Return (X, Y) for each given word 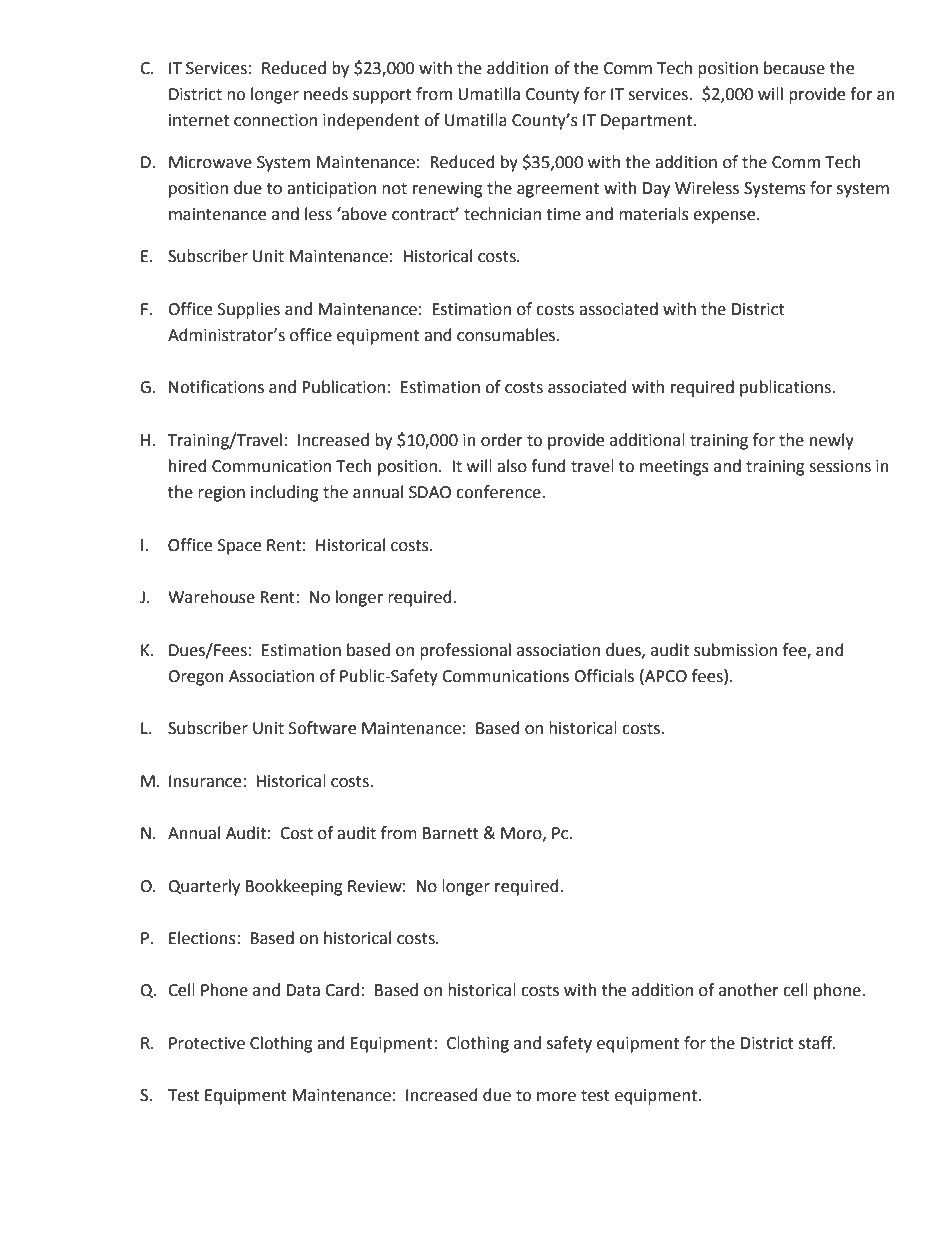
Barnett (451, 833)
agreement (558, 190)
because (794, 68)
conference (499, 492)
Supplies (249, 310)
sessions (840, 466)
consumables (507, 335)
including (285, 493)
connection (275, 120)
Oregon (196, 678)
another (749, 990)
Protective (207, 1043)
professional (465, 651)
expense (725, 217)
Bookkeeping (294, 887)
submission (735, 650)
